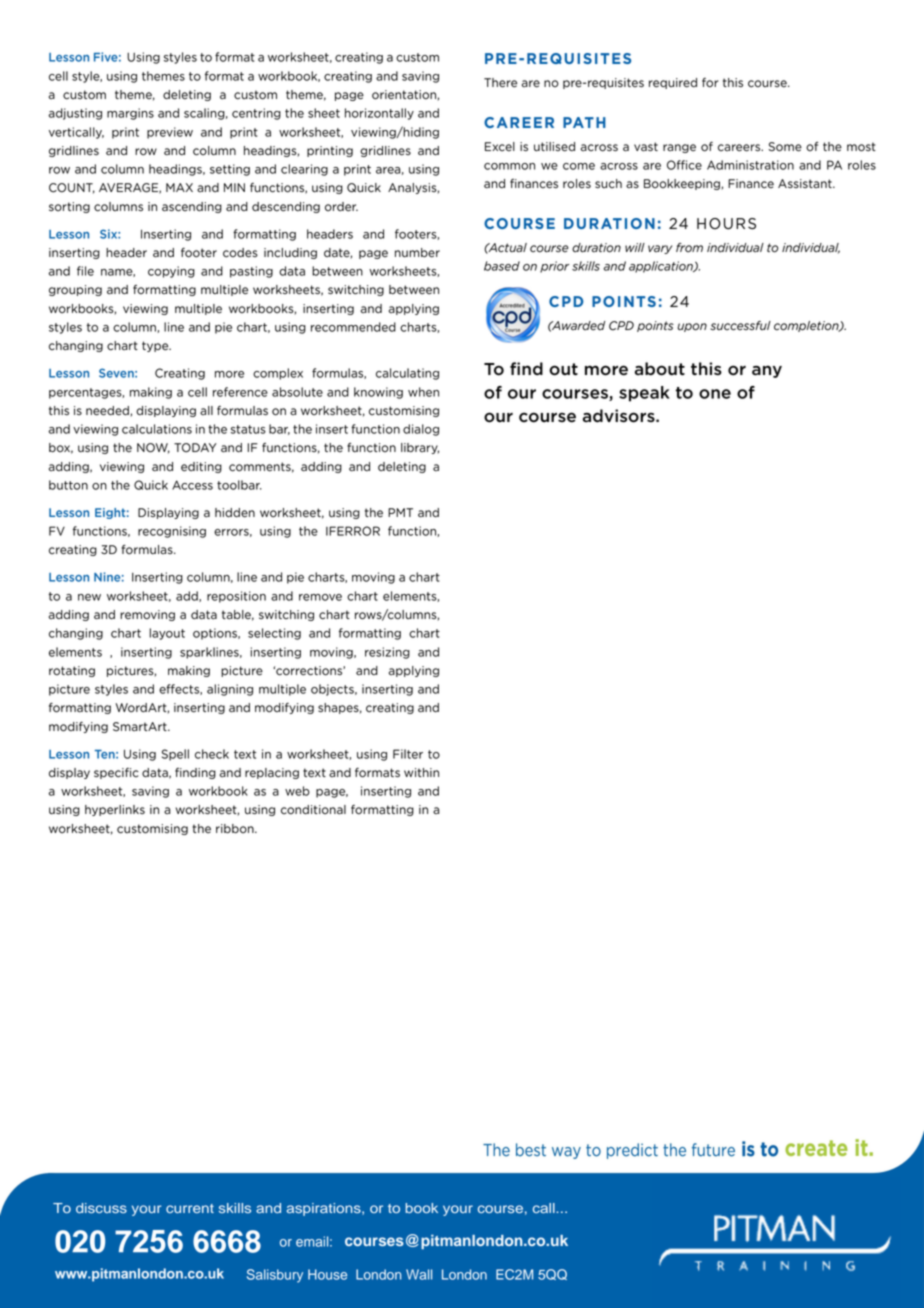 This page has height=1308, width=924. Describe the element at coordinates (421, 772) in the page. I see `within` at that location.
